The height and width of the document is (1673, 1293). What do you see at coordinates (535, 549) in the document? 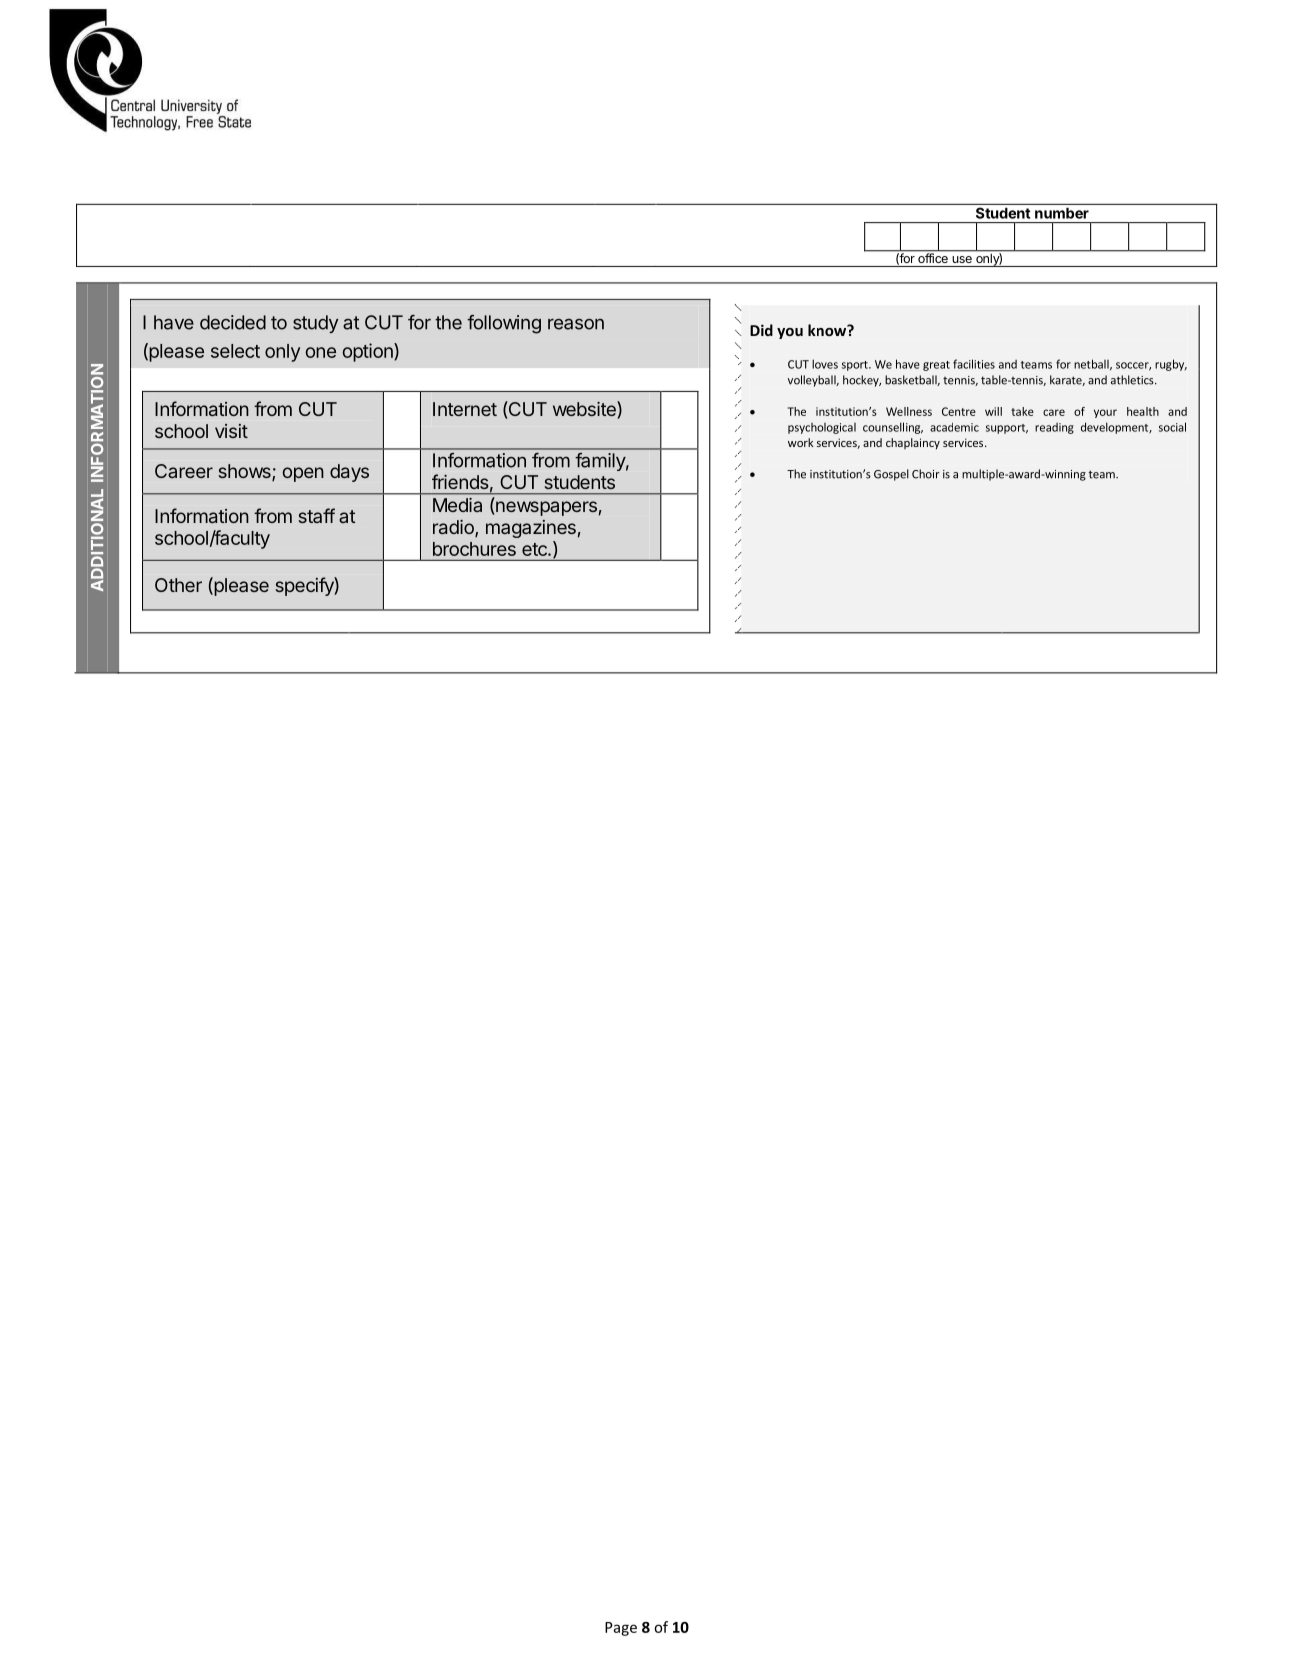
I see `etc` at bounding box center [535, 549].
